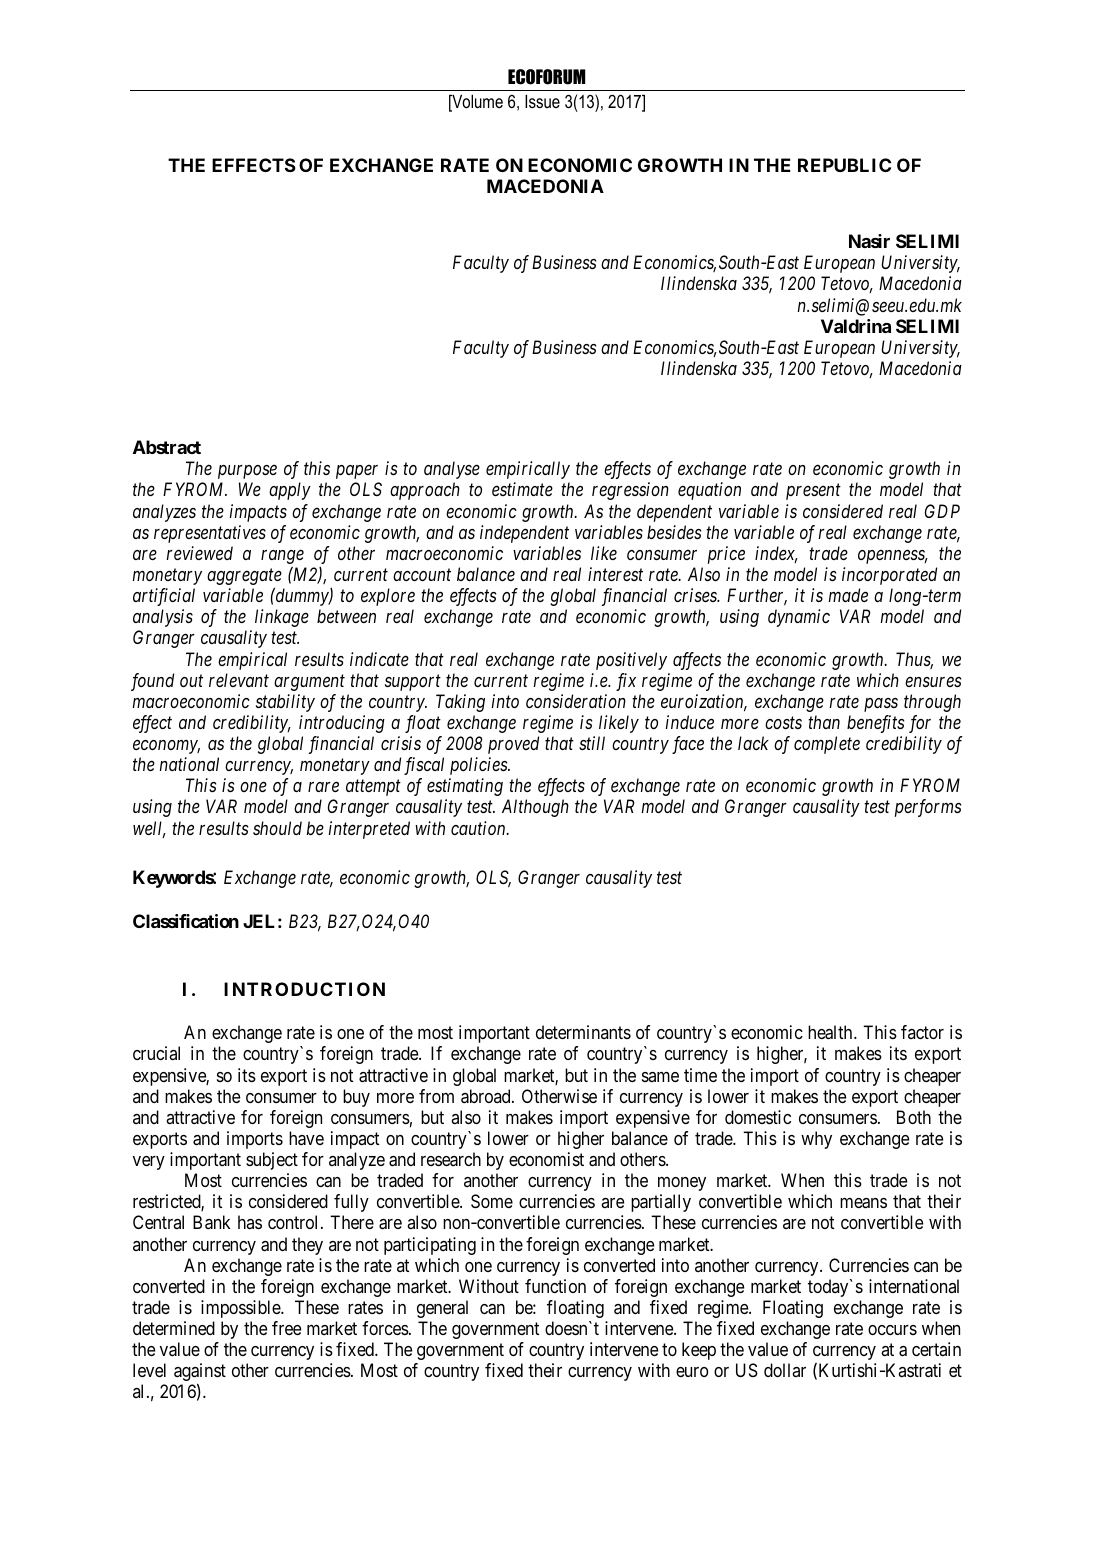 The image size is (1094, 1547). What do you see at coordinates (831, 1032) in the screenshot?
I see `health` at bounding box center [831, 1032].
